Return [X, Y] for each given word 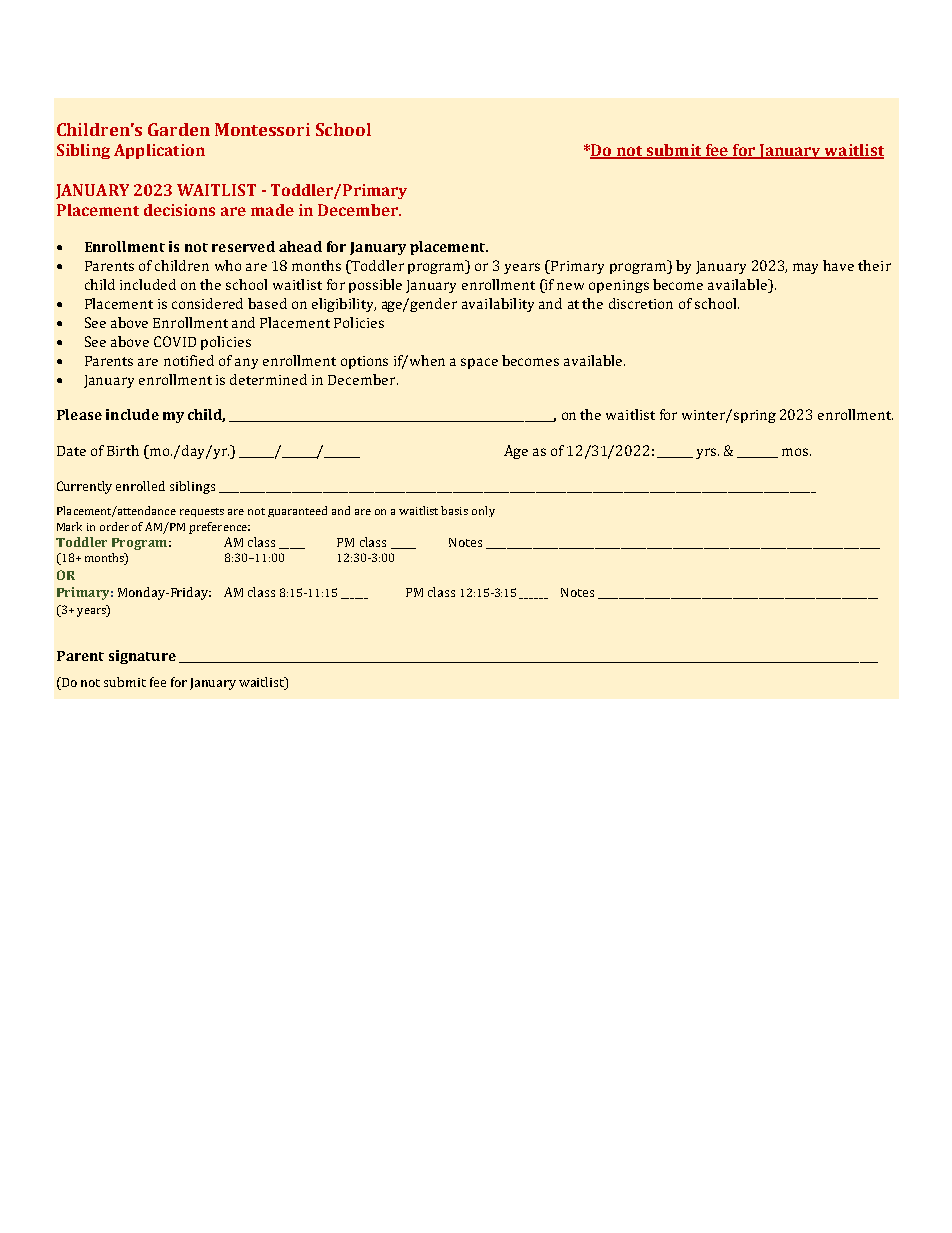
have [838, 265]
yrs [707, 453]
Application [159, 151]
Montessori [262, 129]
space [479, 363]
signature [142, 657]
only [483, 511]
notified [189, 360]
